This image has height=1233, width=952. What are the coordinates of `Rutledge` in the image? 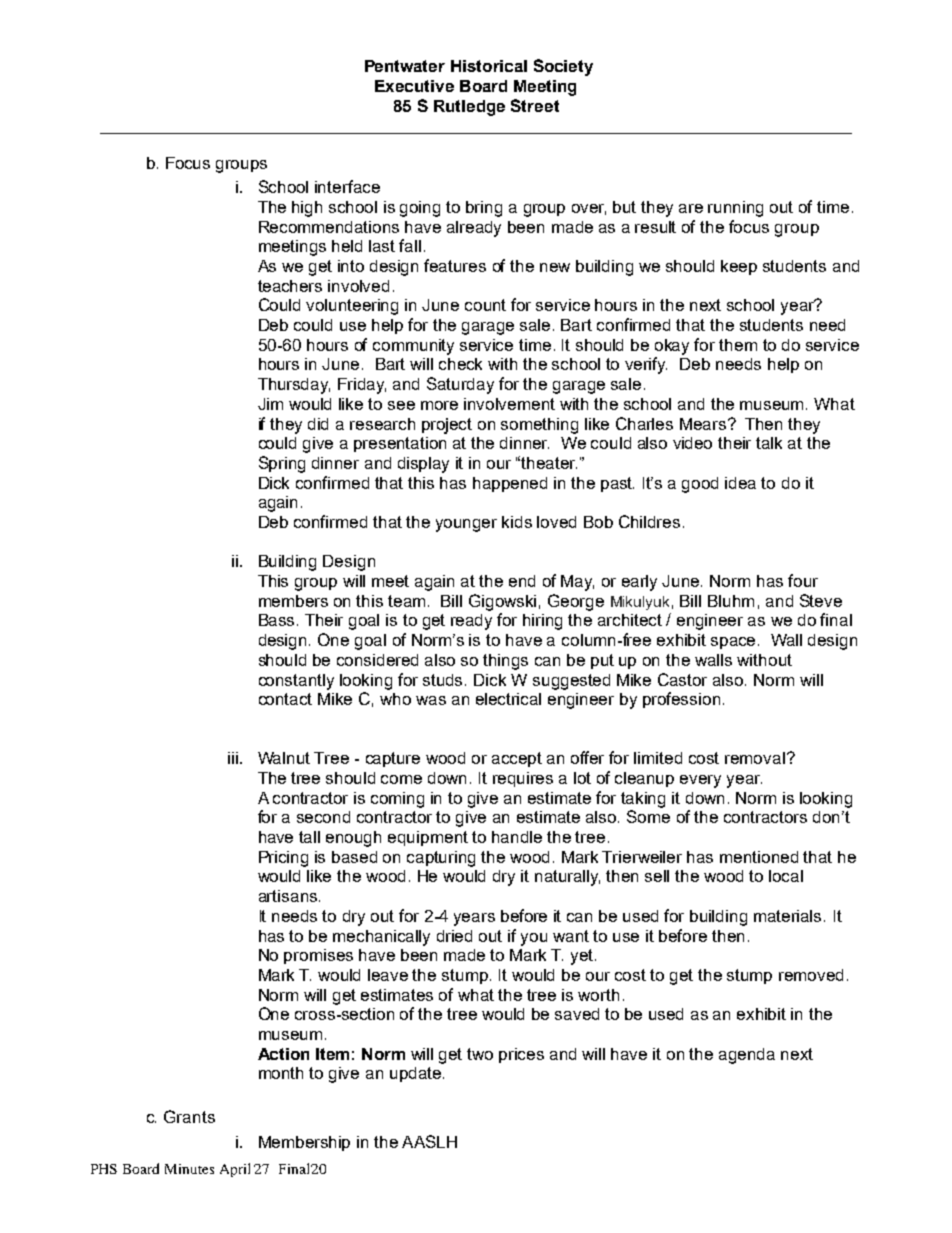 It's located at (469, 108).
